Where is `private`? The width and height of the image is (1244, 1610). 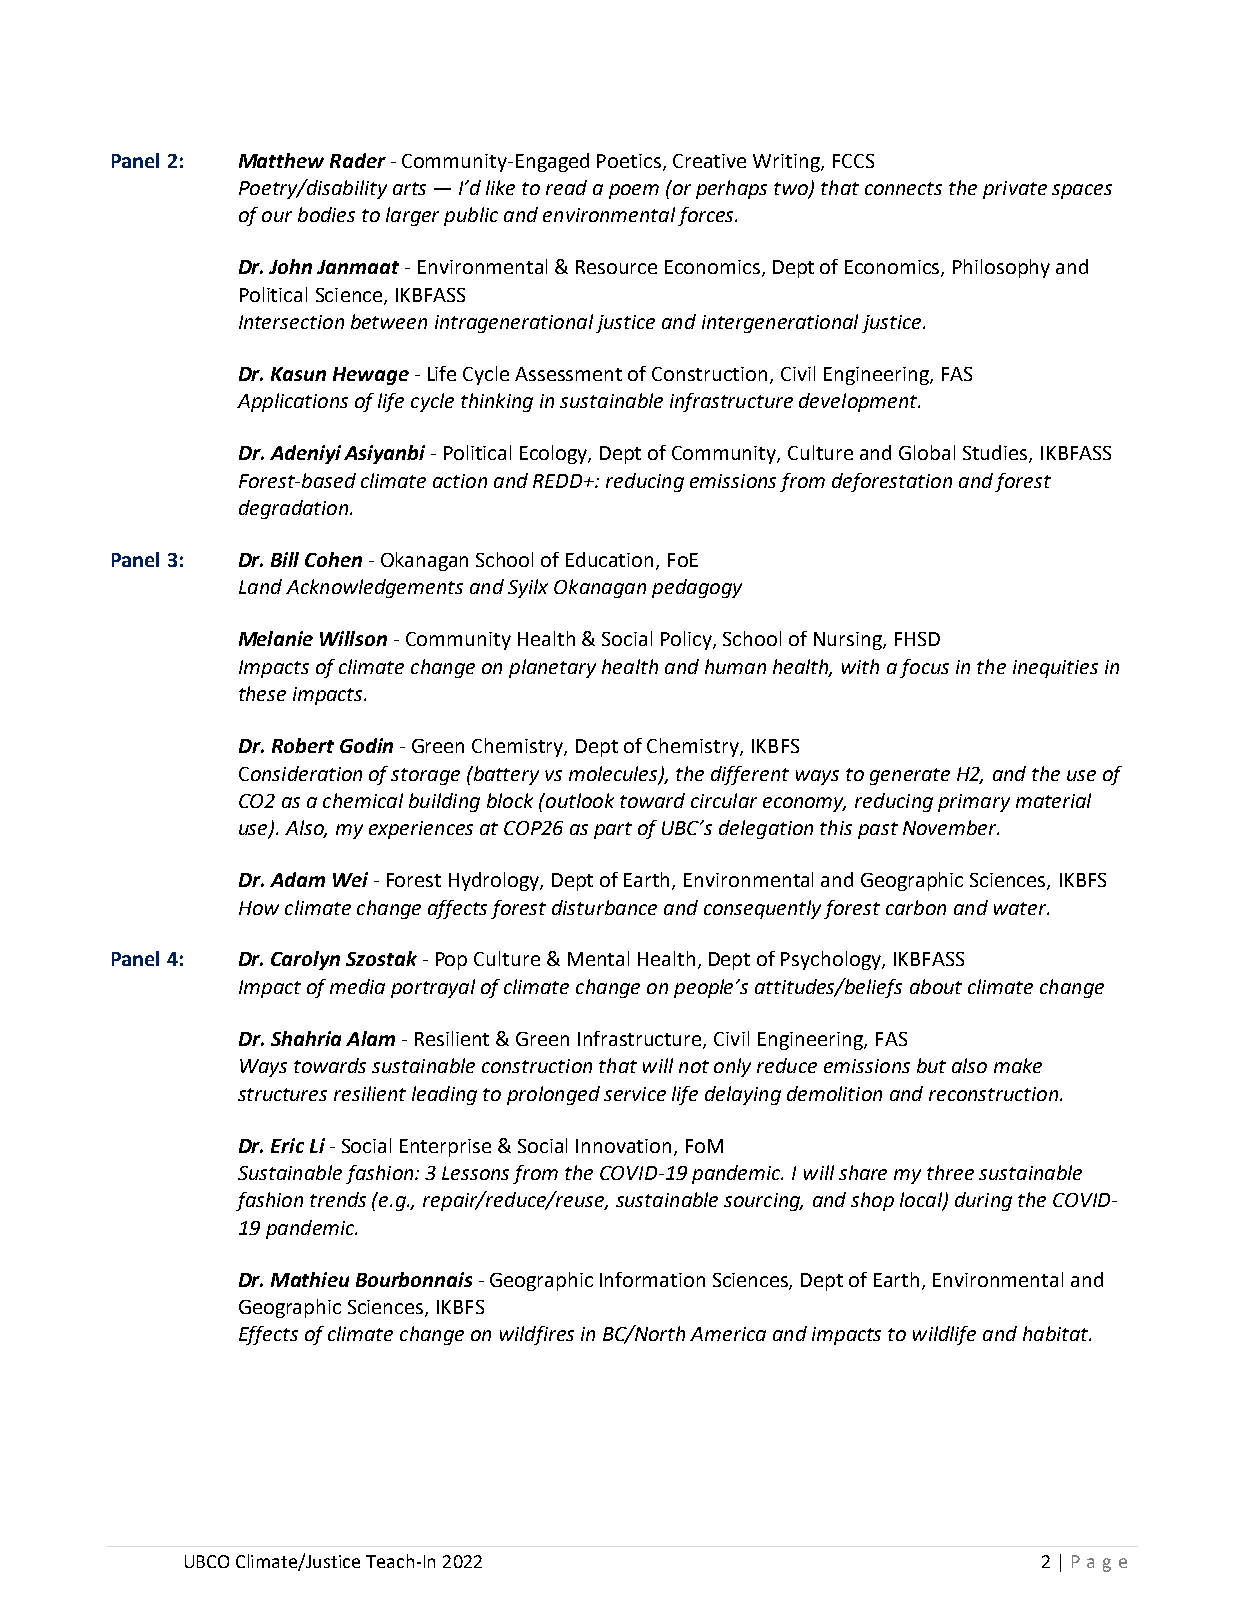
private is located at coordinates (1015, 190).
